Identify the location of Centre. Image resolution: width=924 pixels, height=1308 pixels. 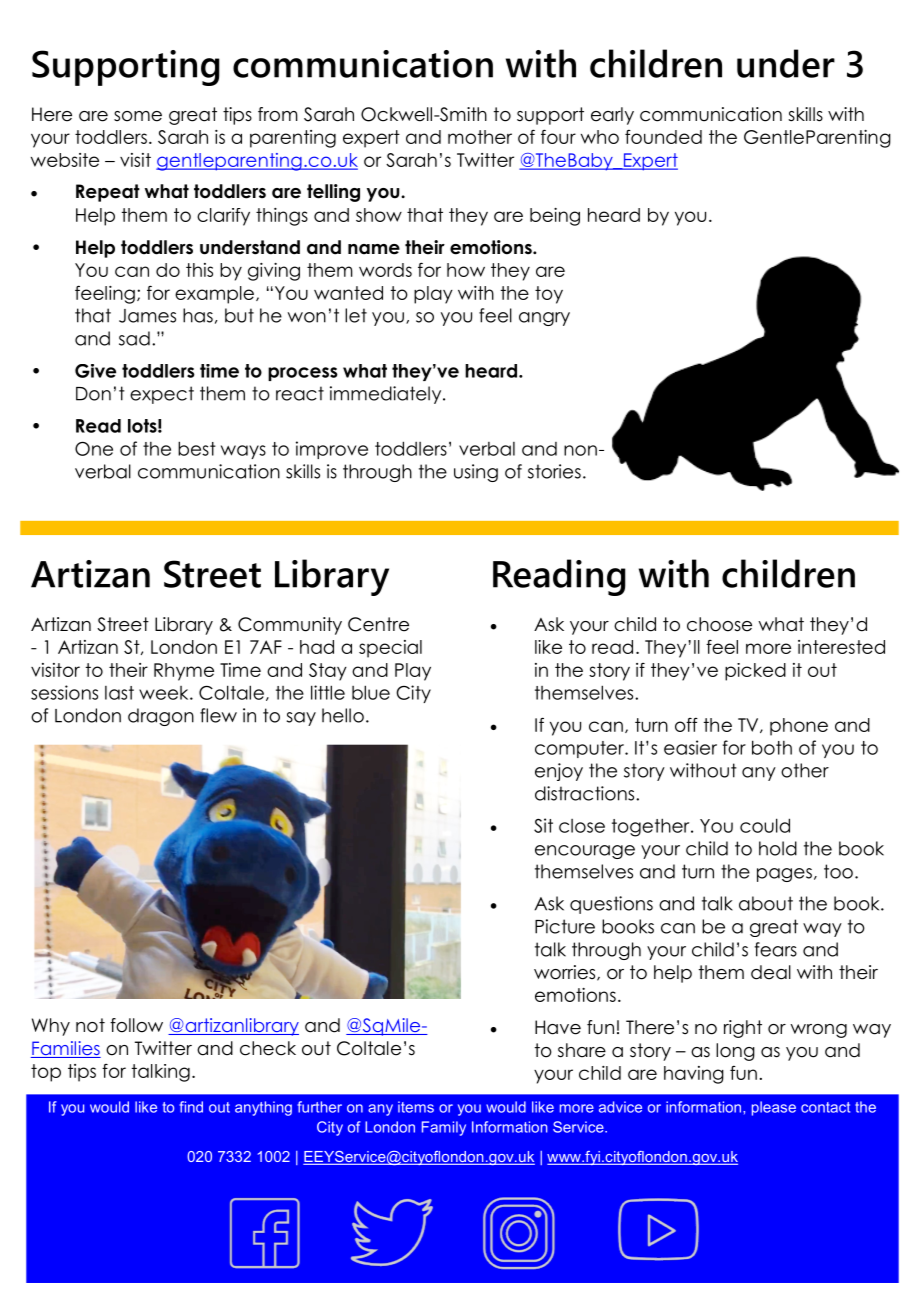
(378, 624).
